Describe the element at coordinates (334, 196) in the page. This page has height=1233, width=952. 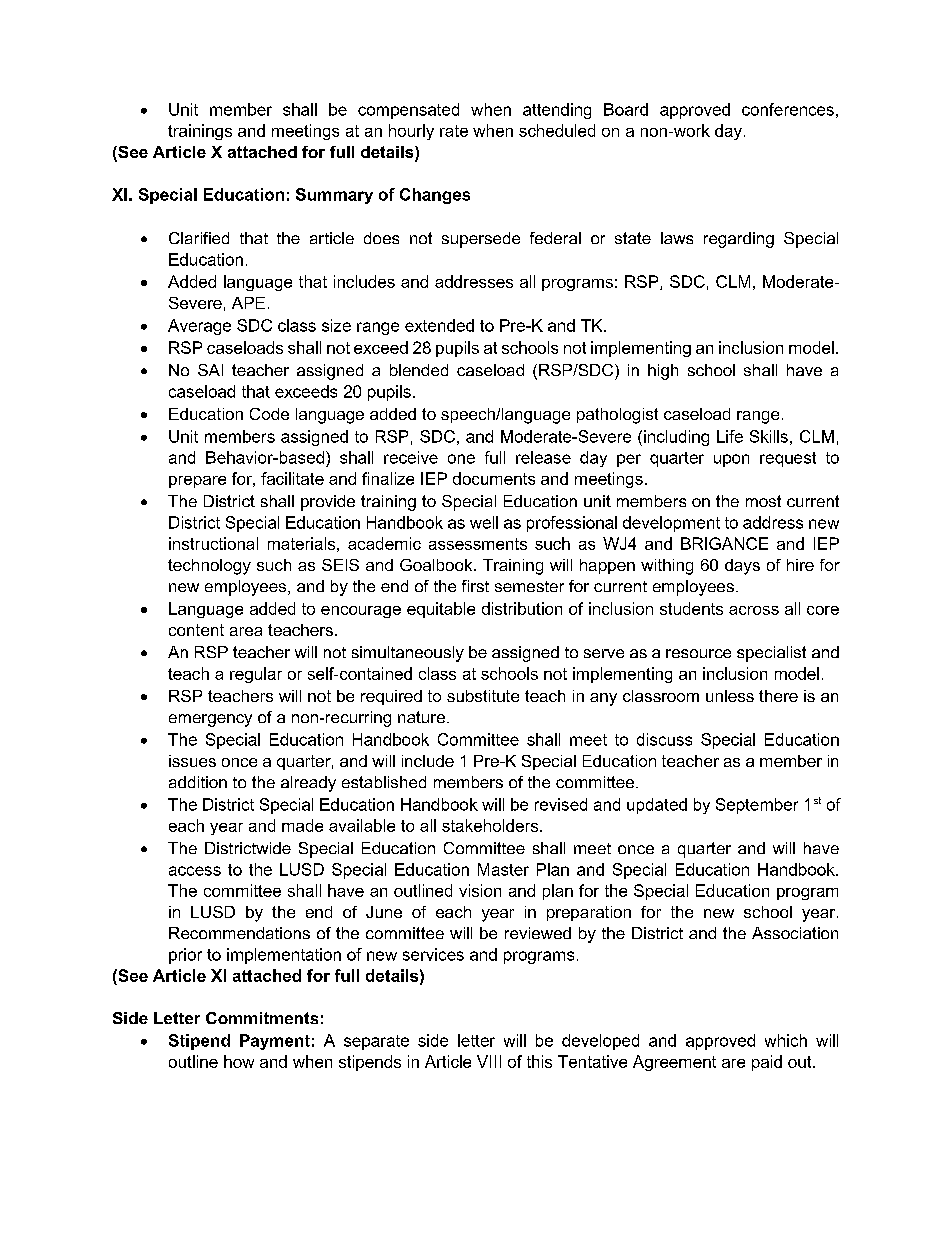
I see `Summary` at that location.
